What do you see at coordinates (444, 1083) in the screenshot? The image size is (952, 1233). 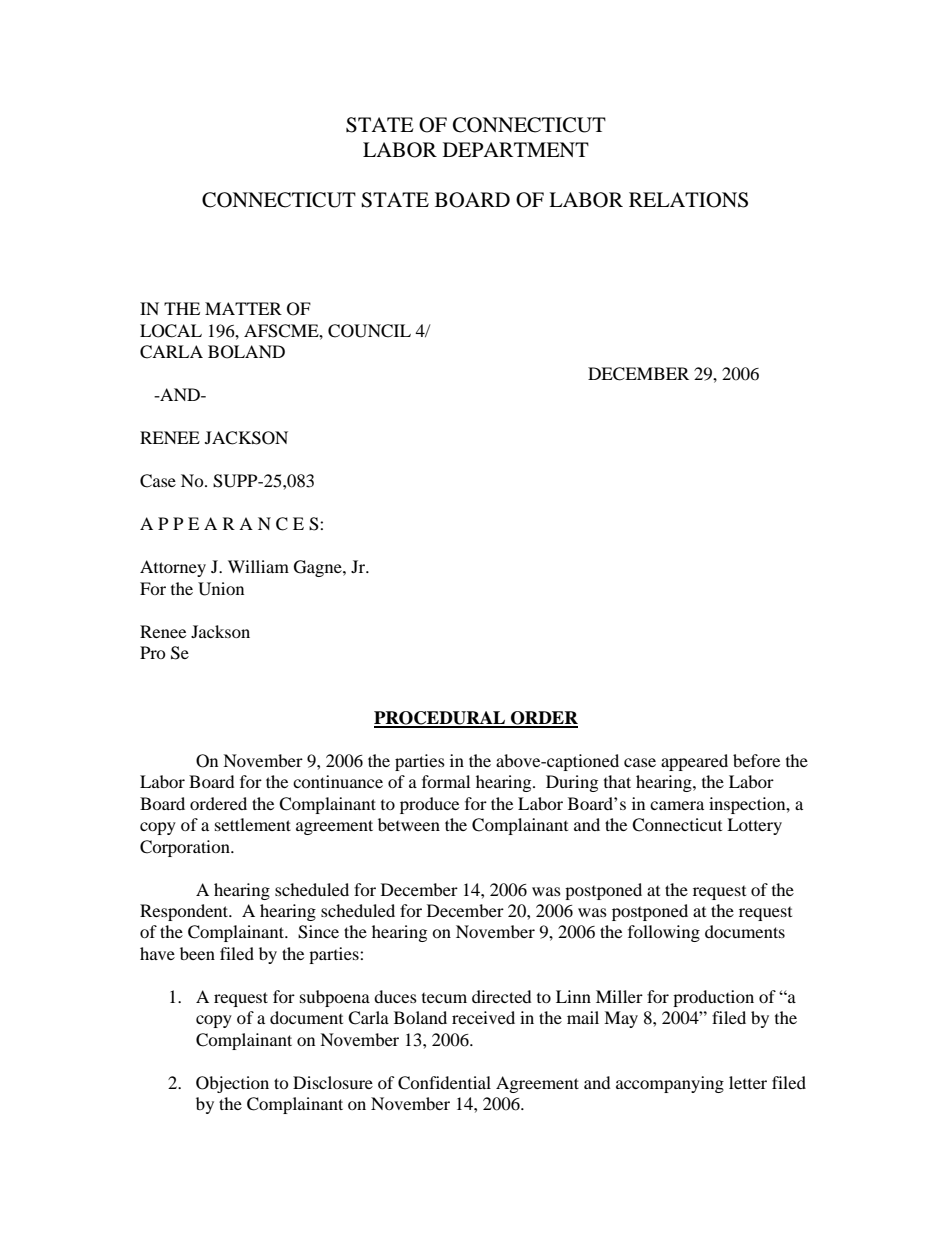 I see `Confidential` at bounding box center [444, 1083].
